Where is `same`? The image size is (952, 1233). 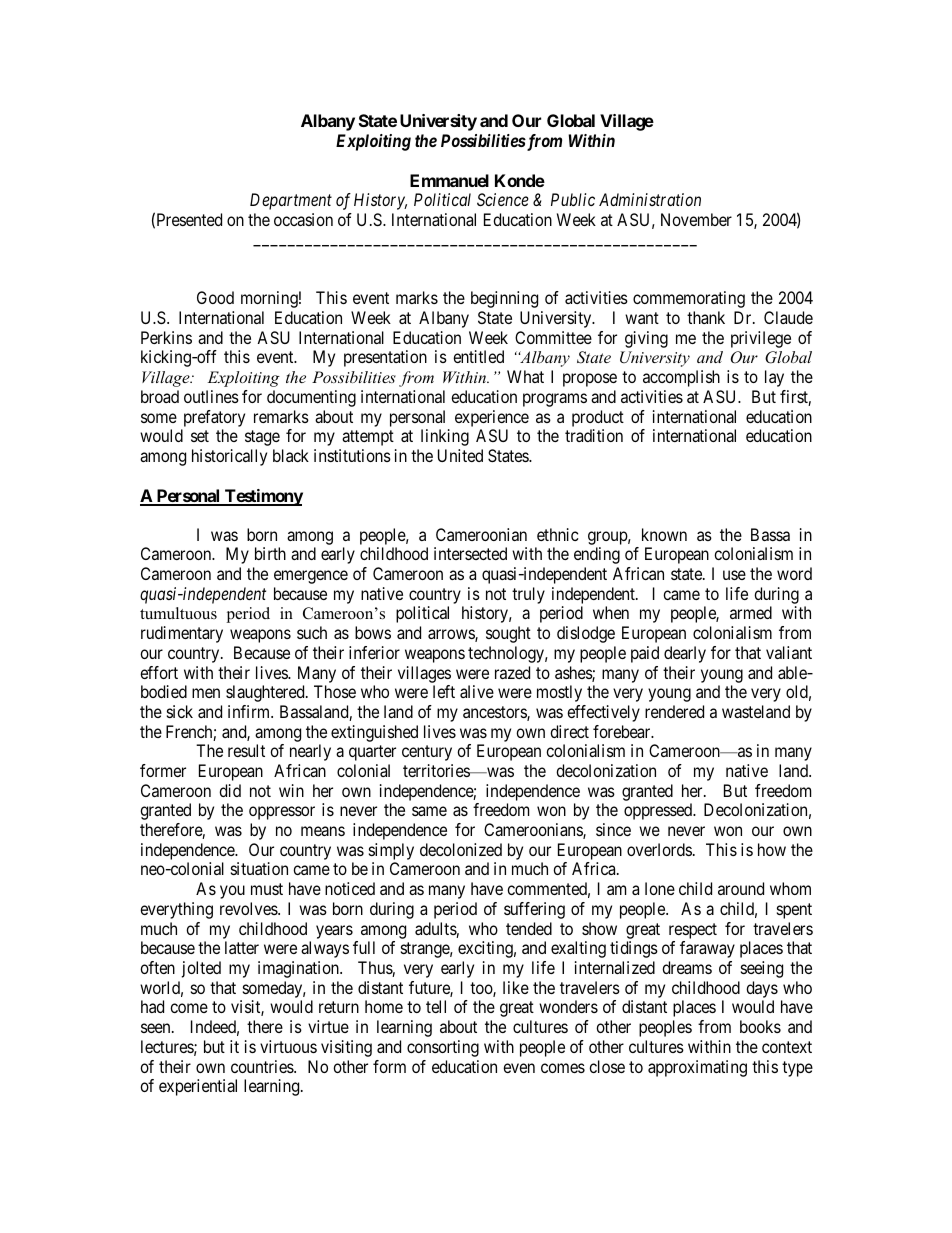
same is located at coordinates (429, 811).
